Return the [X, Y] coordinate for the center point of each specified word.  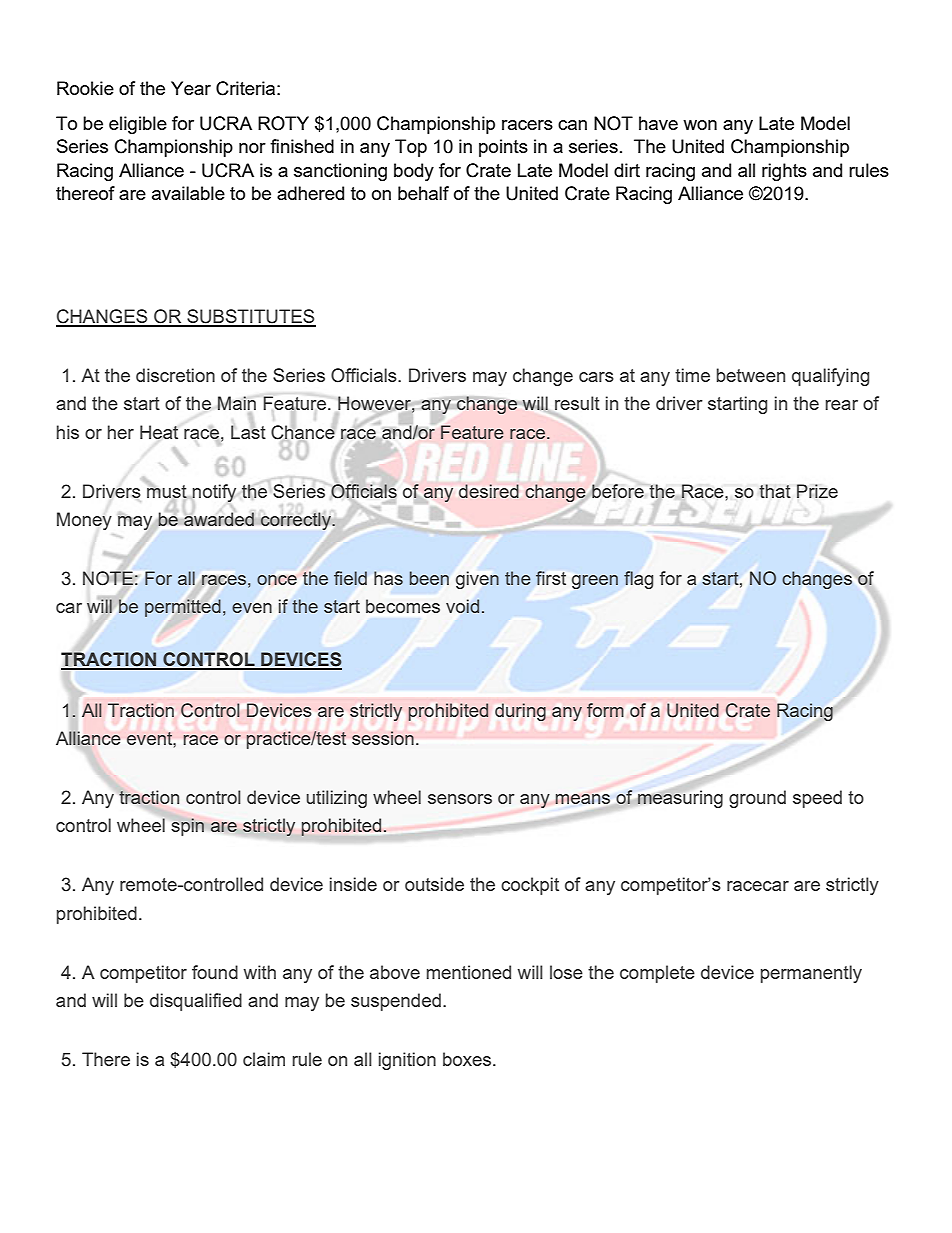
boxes [468, 1059]
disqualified [196, 1002]
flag [638, 580]
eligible [138, 125]
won [700, 125]
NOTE [109, 578]
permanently [811, 974]
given [477, 580]
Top [411, 148]
